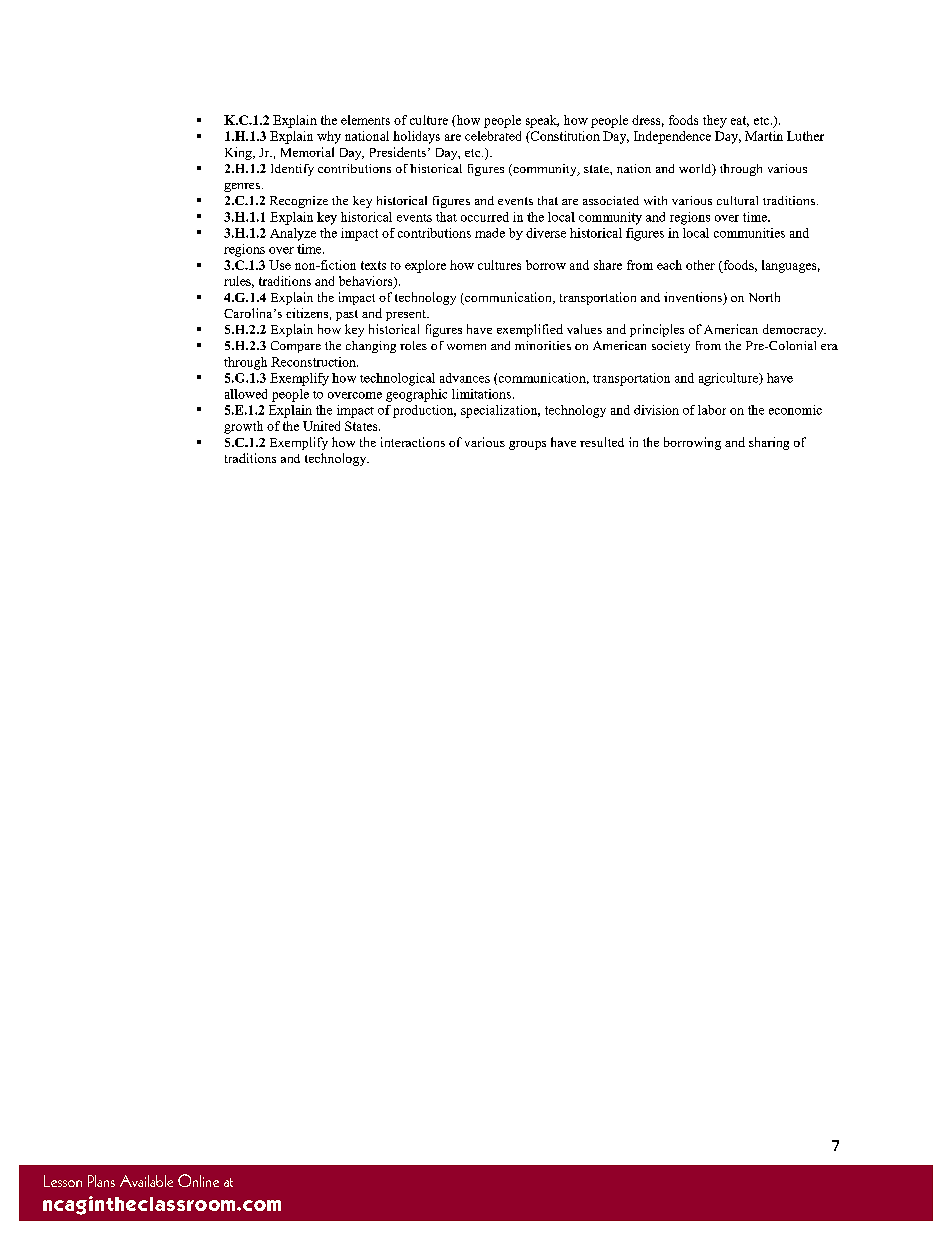  I want to click on holidays, so click(416, 137).
